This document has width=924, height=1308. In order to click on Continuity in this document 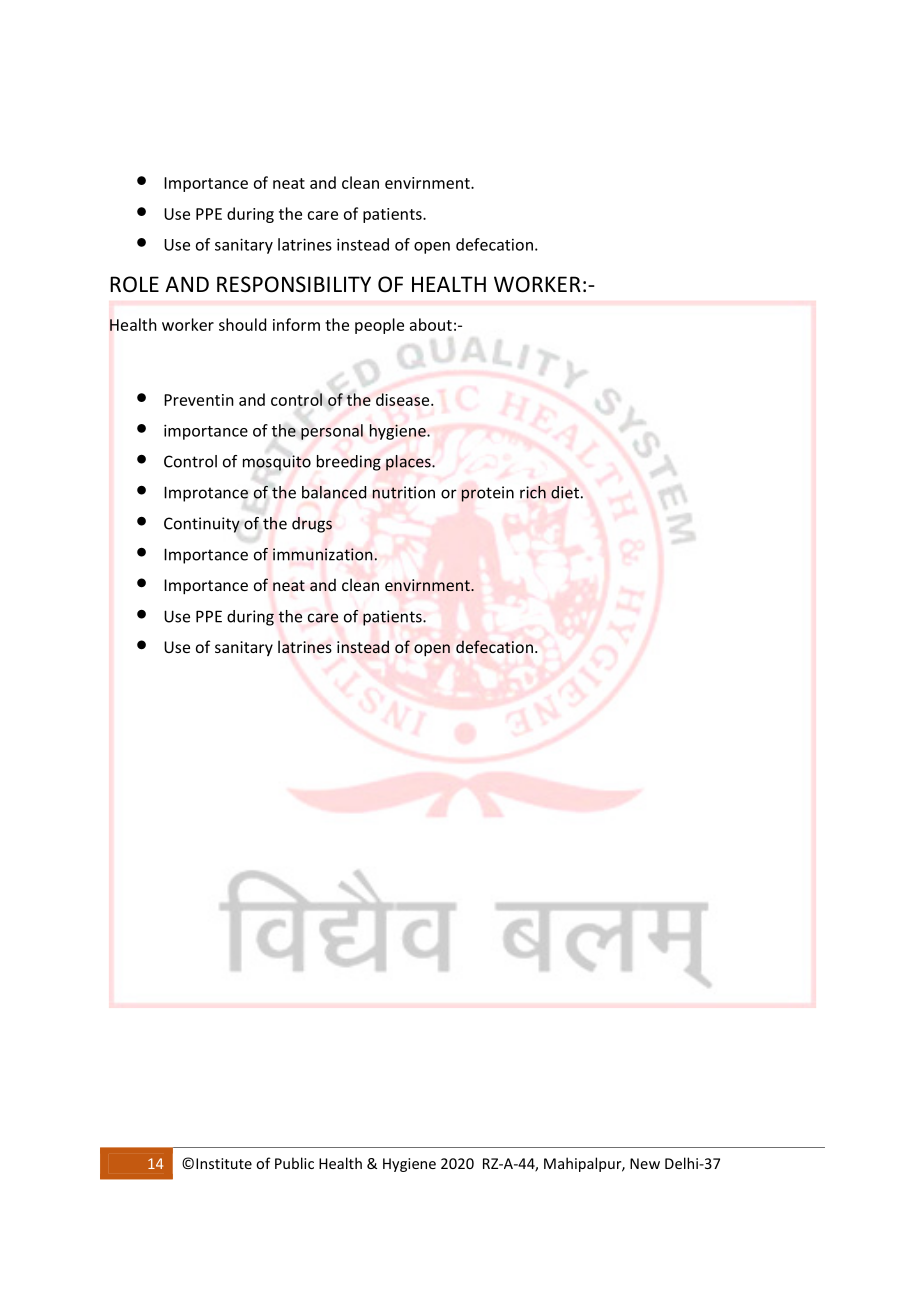, I will do `click(202, 525)`.
